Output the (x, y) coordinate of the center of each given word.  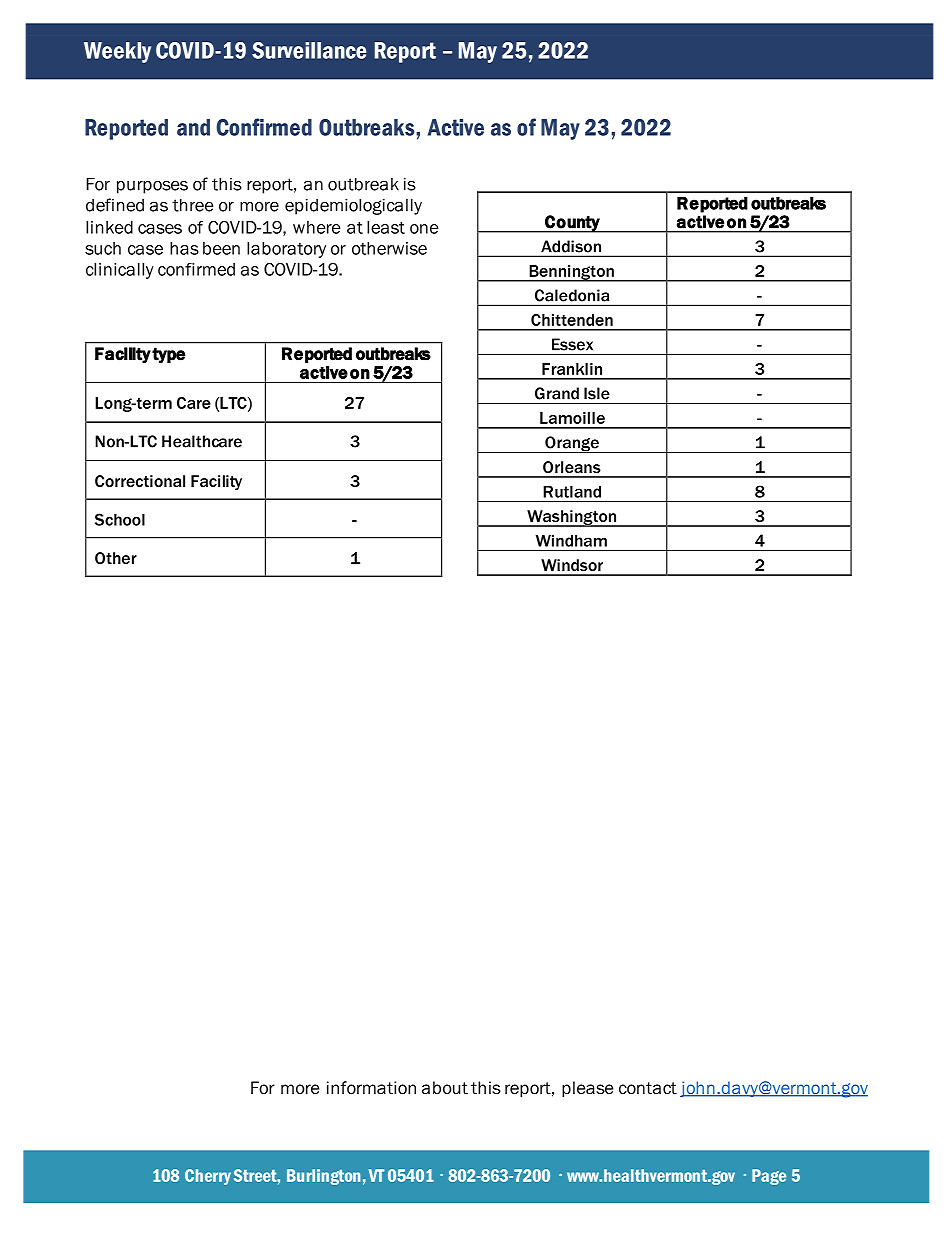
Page (769, 1177)
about (445, 1088)
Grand (557, 393)
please (587, 1089)
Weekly (117, 52)
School (120, 519)
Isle (597, 393)
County (572, 224)
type (169, 356)
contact (648, 1088)
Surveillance (309, 50)
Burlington (323, 1177)
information (371, 1088)
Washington (572, 518)
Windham (571, 541)
